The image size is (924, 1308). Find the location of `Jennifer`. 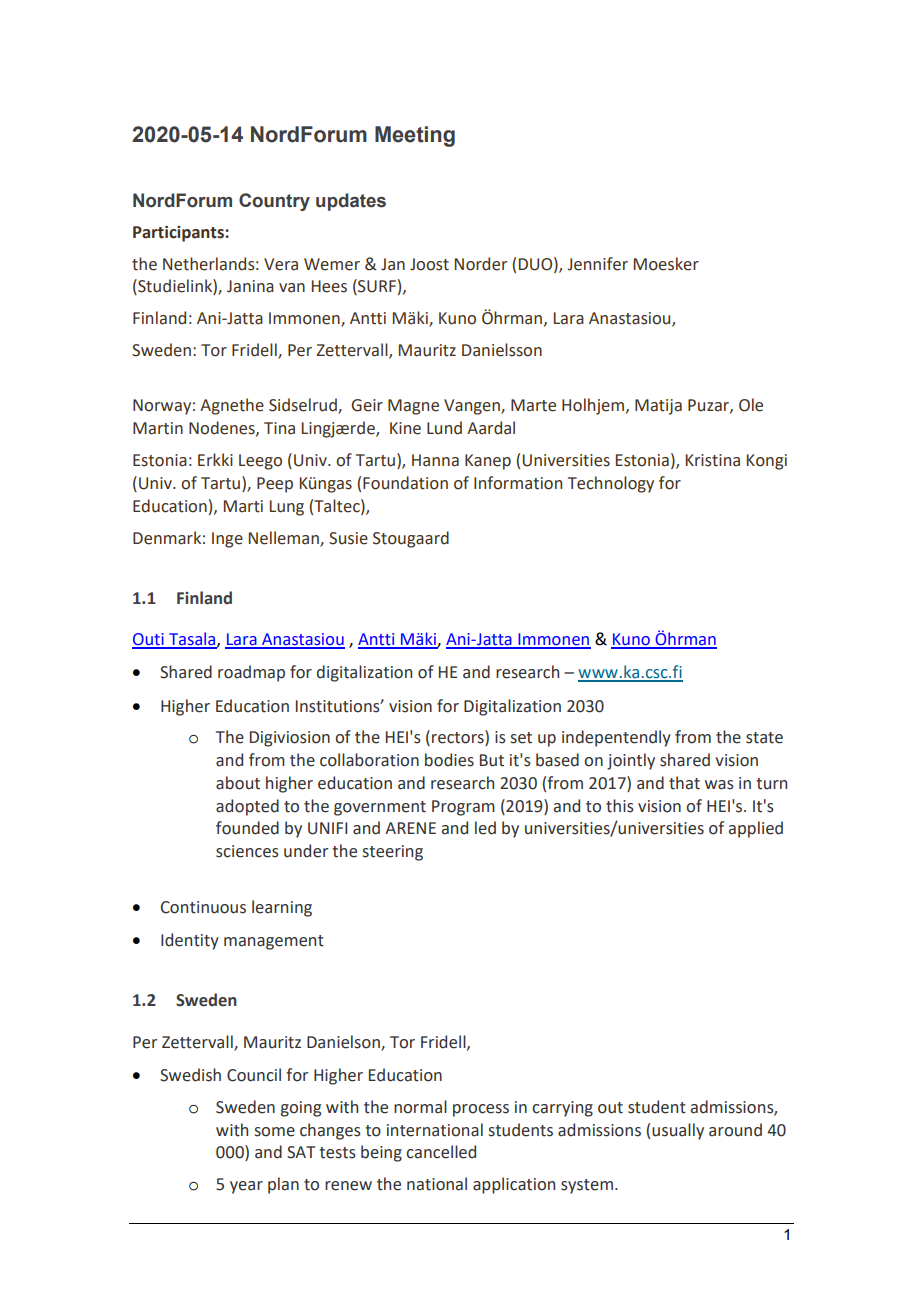

Jennifer is located at coordinates (597, 264).
